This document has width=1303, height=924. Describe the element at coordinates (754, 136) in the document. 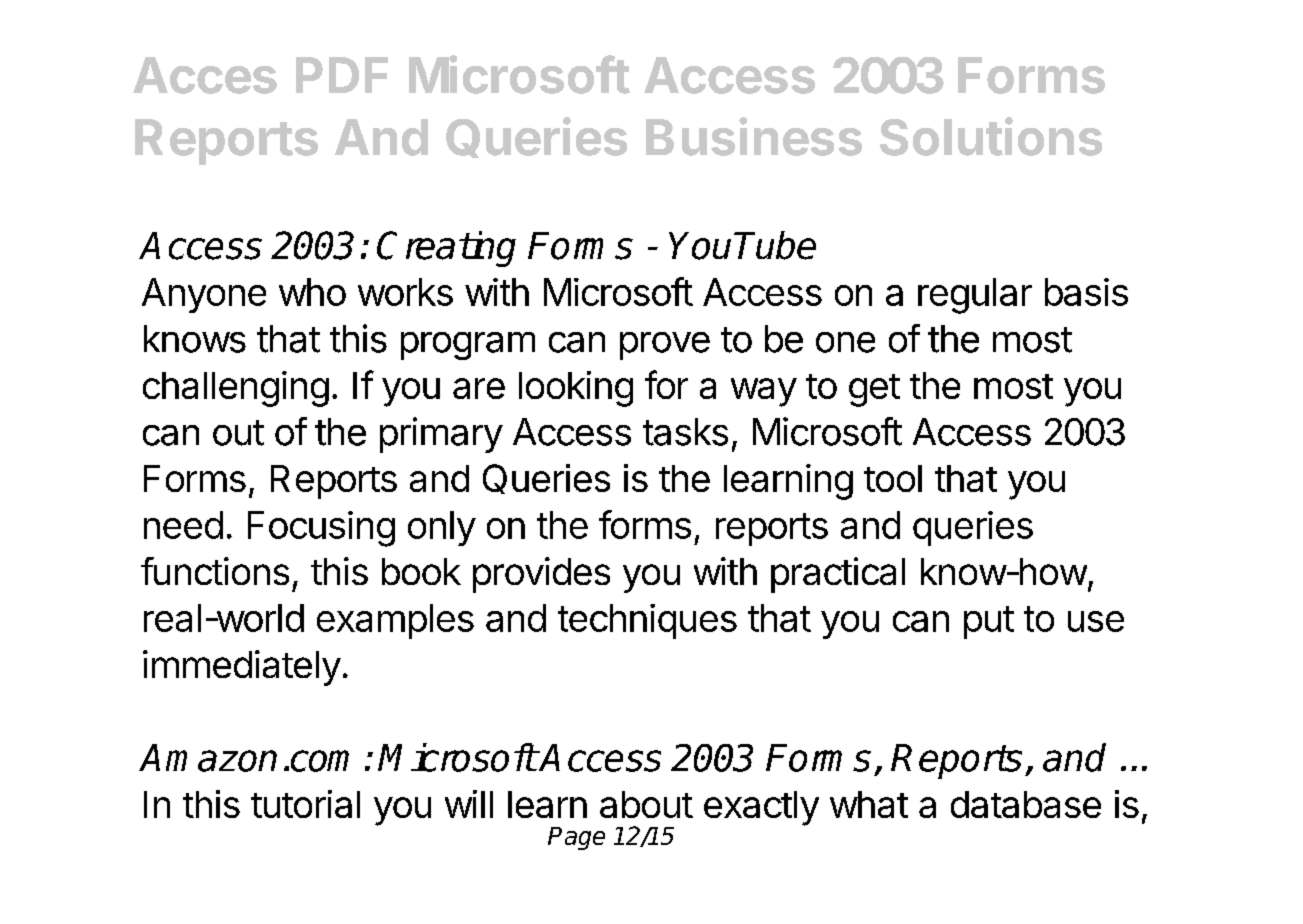

I see `Business` at that location.
